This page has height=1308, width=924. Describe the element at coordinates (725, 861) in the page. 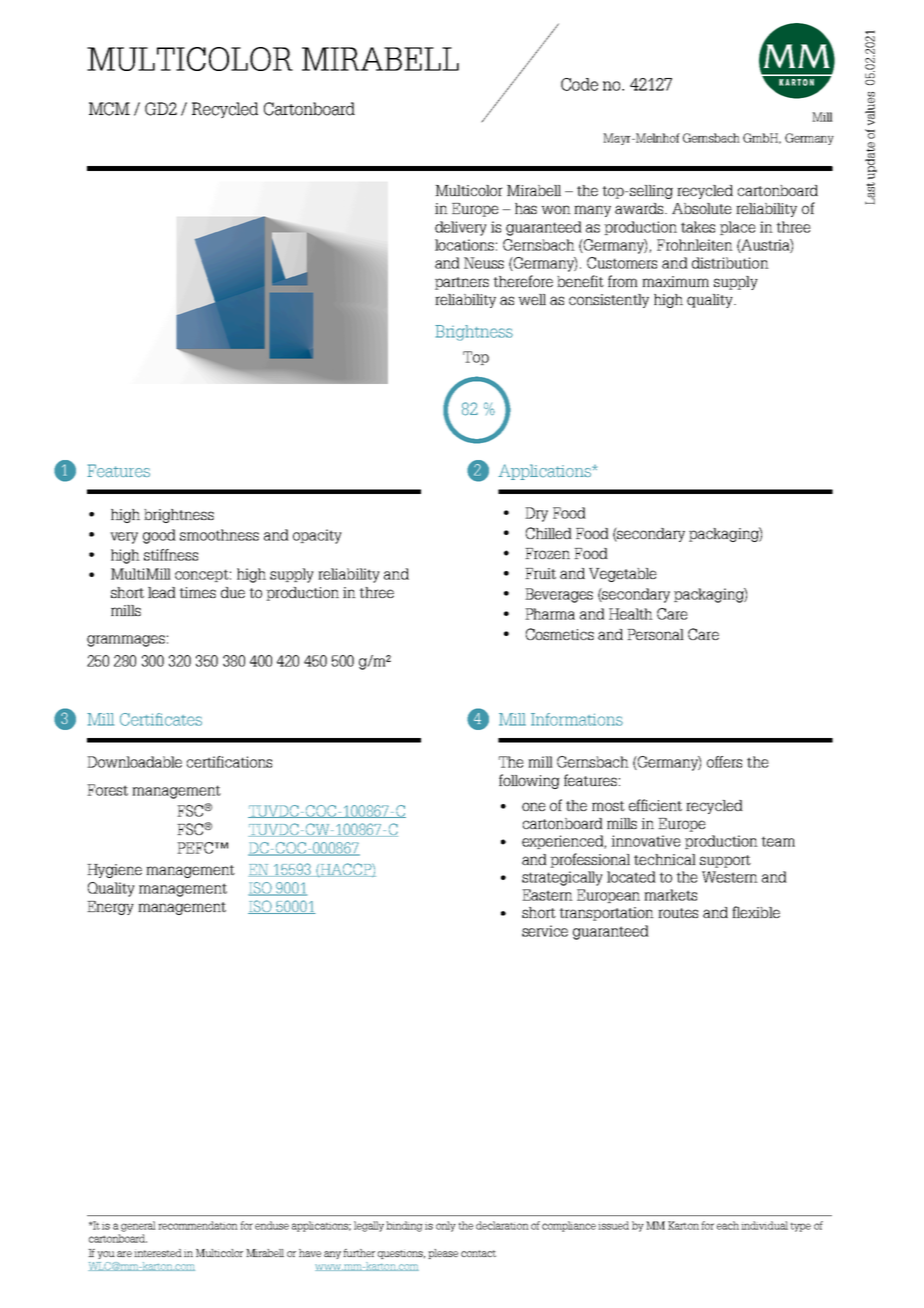

I see `support` at that location.
